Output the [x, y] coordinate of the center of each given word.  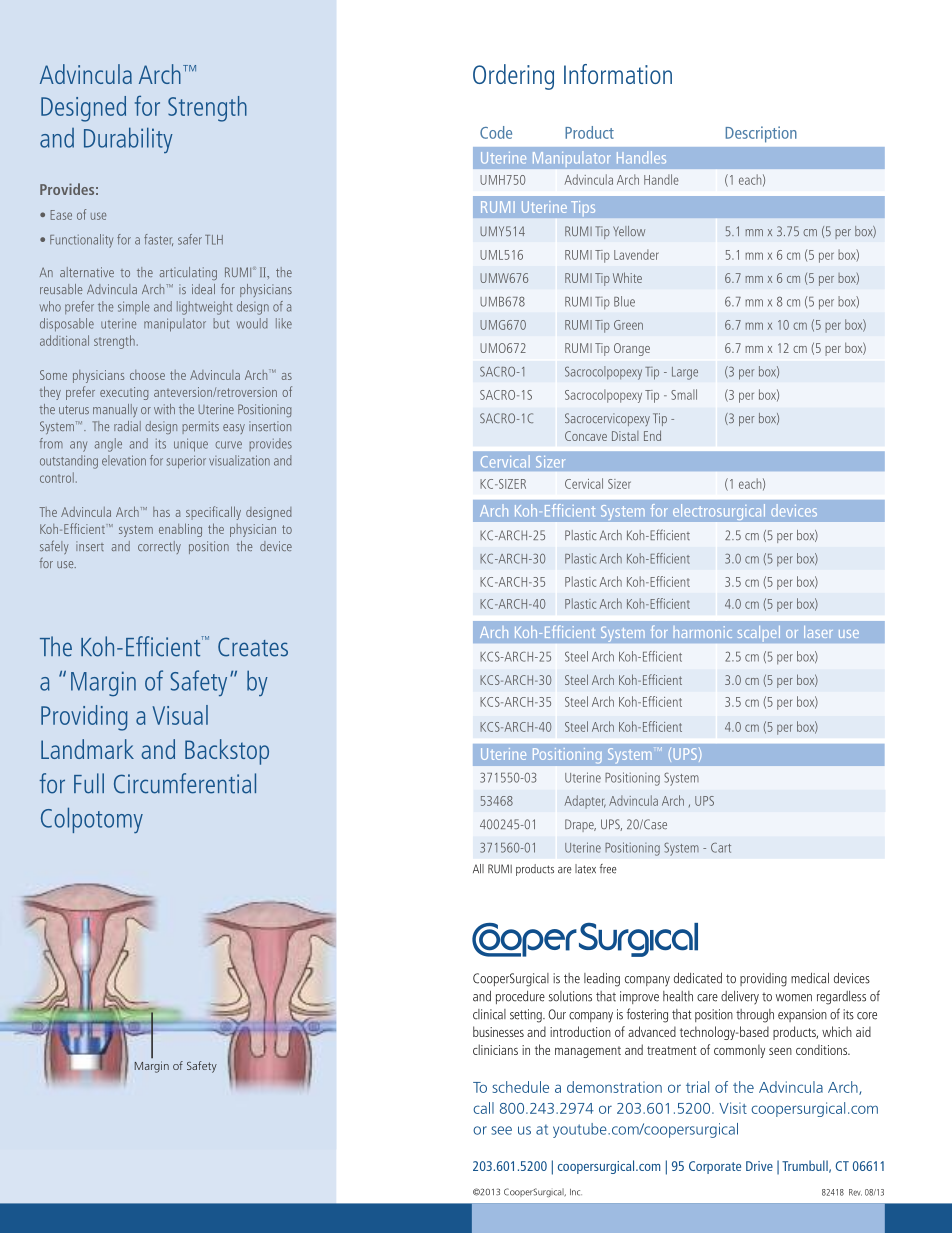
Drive [759, 1166]
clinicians [495, 1049]
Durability [128, 140]
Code [496, 132]
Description [761, 134]
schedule [520, 1087]
